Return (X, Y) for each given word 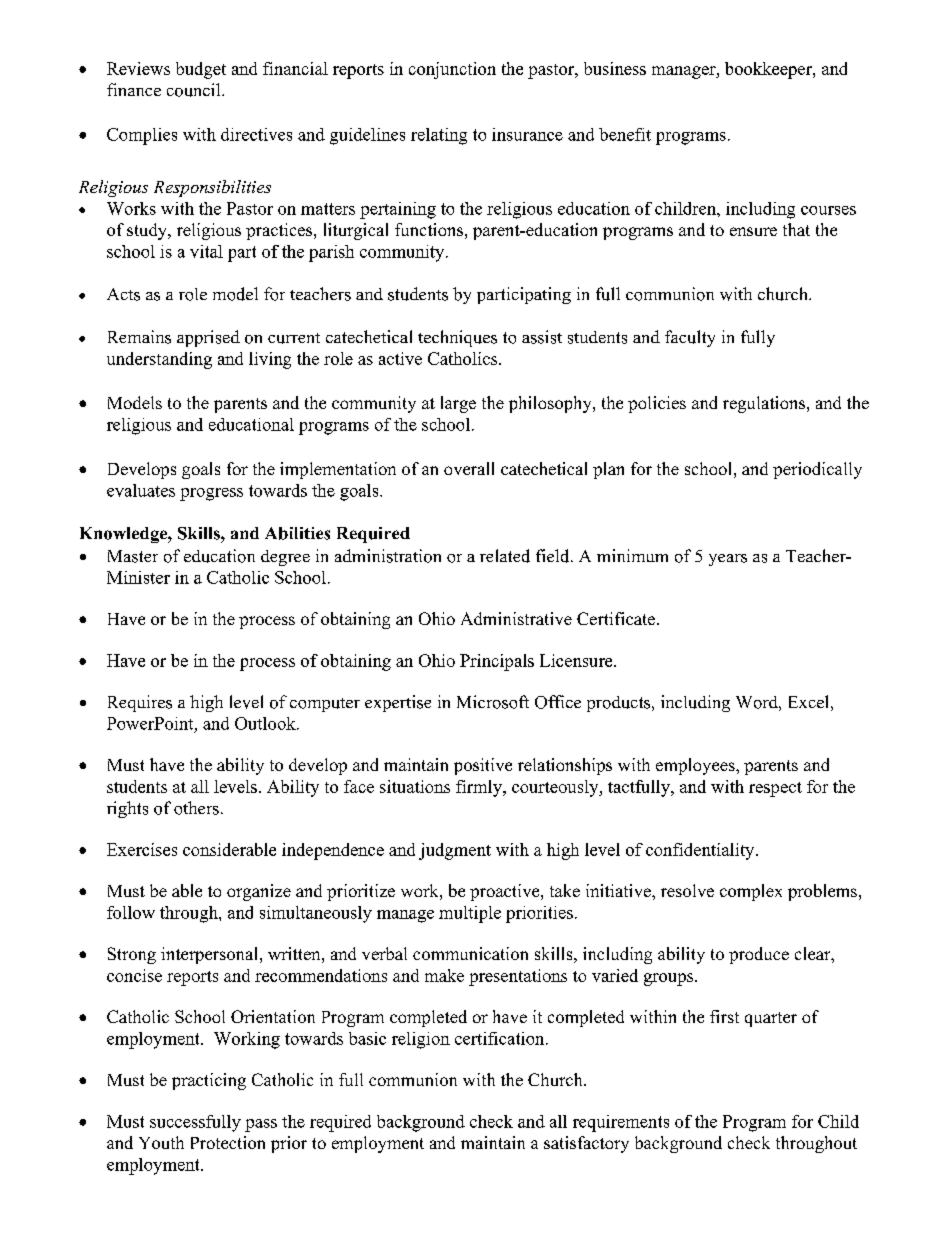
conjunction (452, 70)
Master (133, 556)
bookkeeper (769, 70)
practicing (209, 1081)
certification (501, 1038)
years (728, 560)
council (195, 90)
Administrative (516, 618)
